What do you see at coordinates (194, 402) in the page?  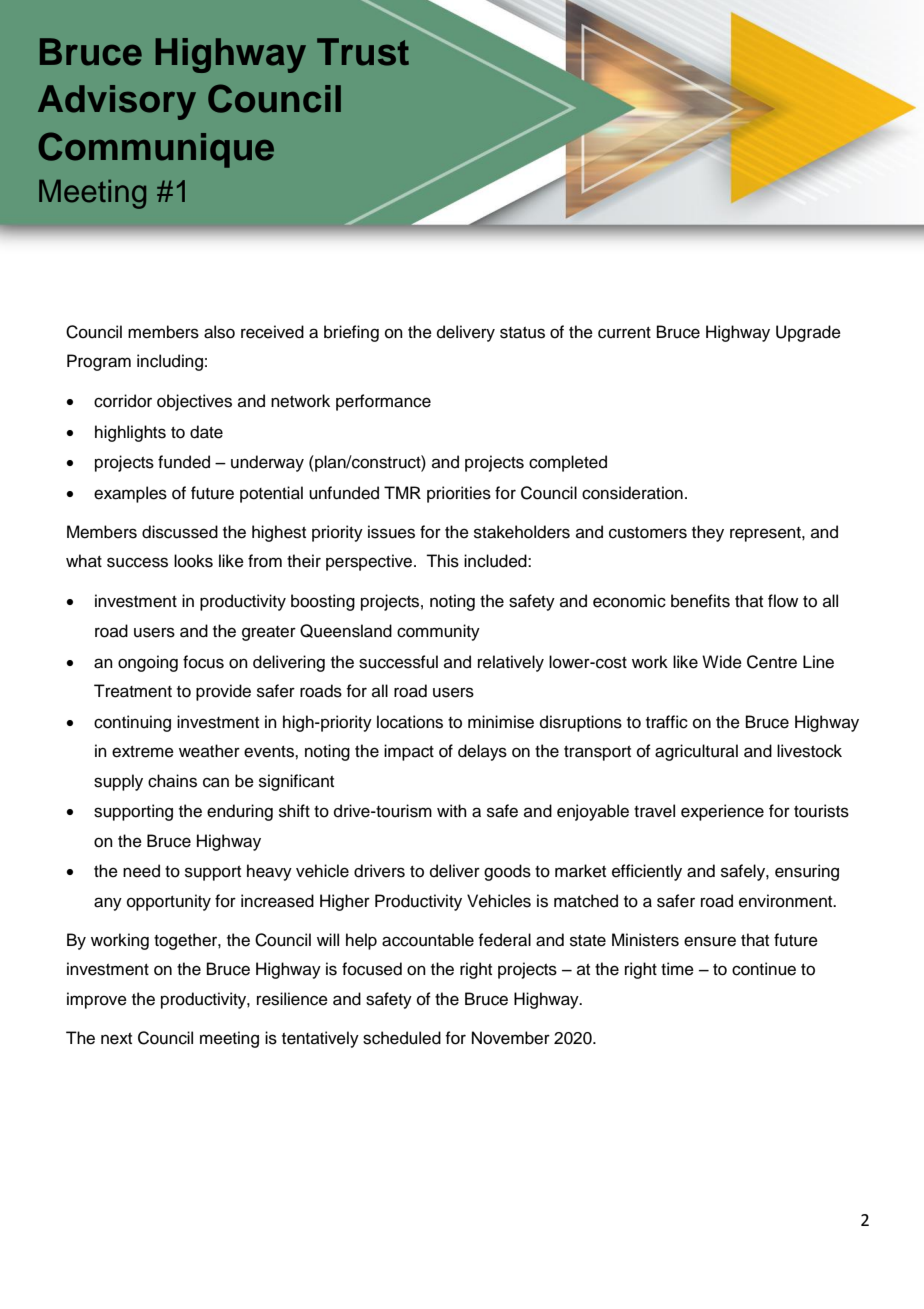 I see `objectives` at bounding box center [194, 402].
